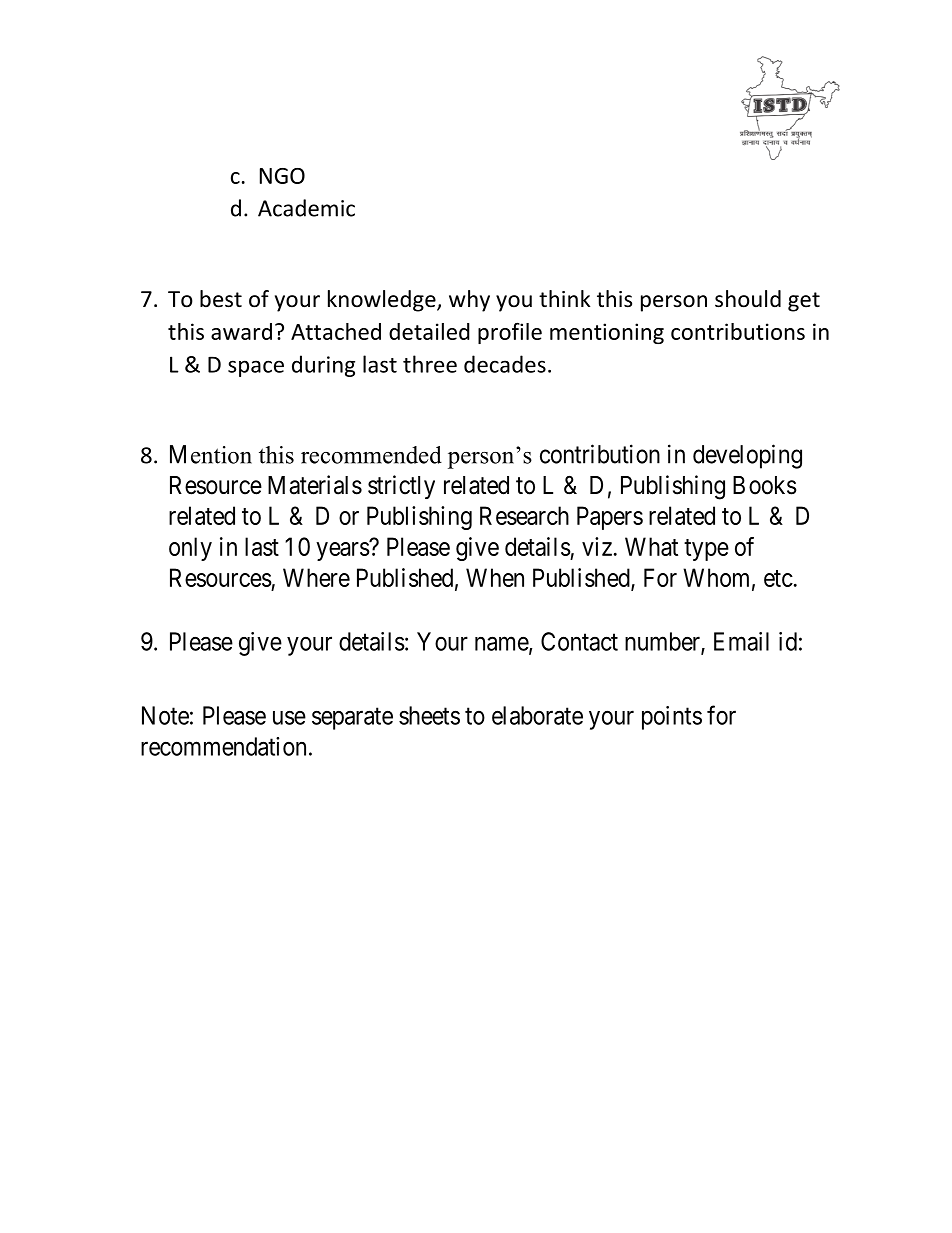 The image size is (952, 1233). What do you see at coordinates (190, 549) in the screenshot?
I see `only` at bounding box center [190, 549].
